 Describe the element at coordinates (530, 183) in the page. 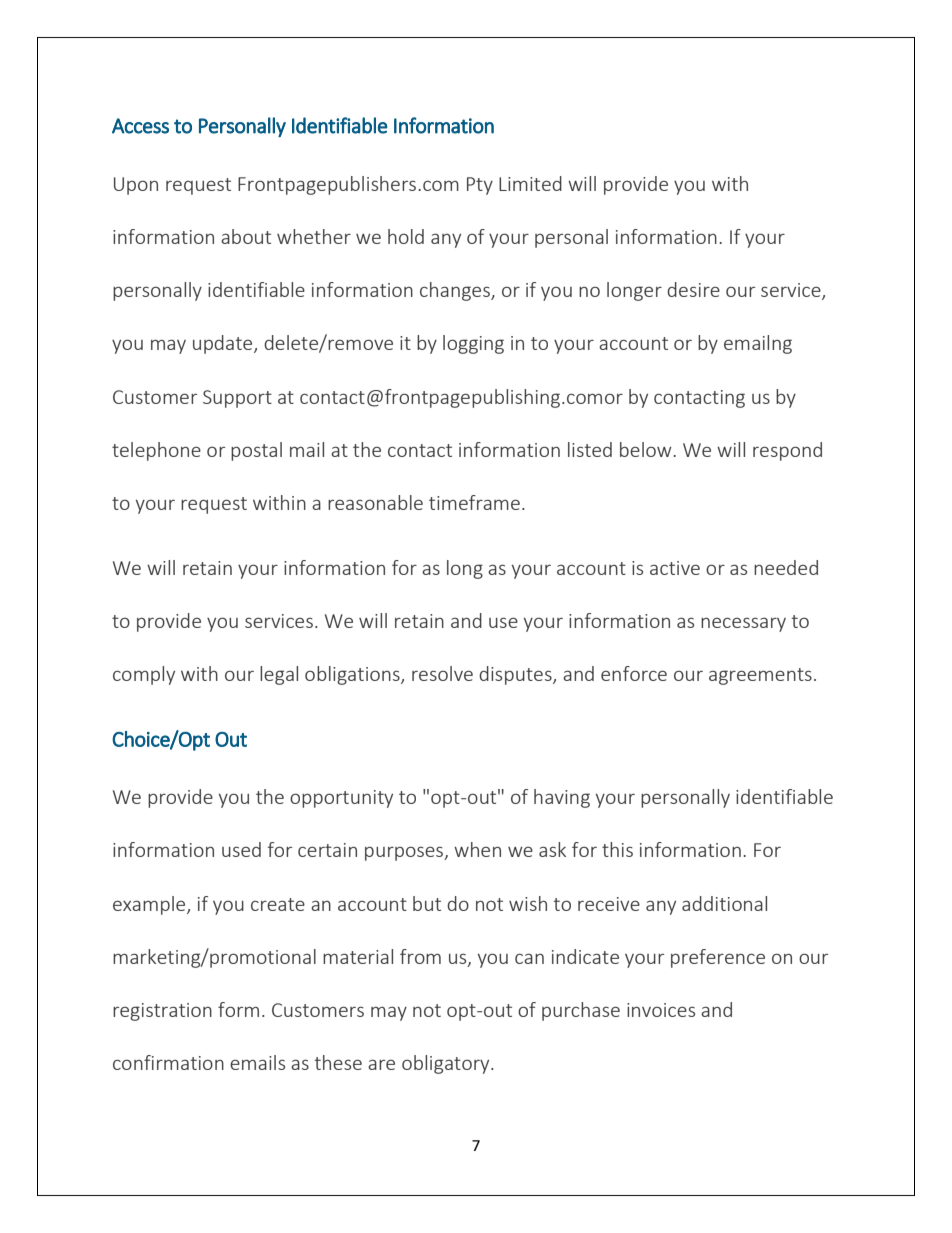

I see `Limited` at that location.
